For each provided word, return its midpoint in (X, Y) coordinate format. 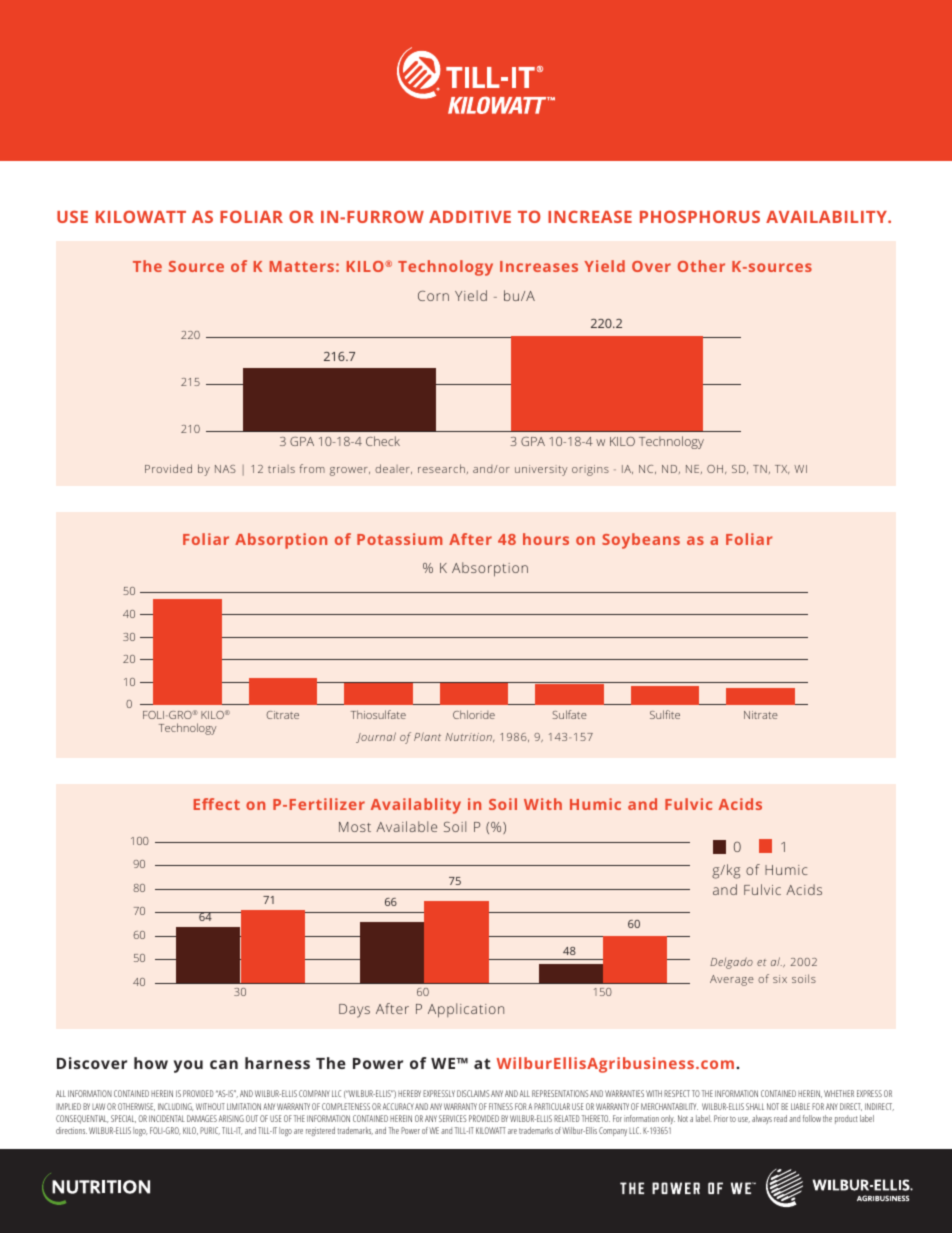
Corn (433, 296)
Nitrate (761, 715)
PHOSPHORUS (700, 216)
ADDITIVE (470, 217)
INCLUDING (176, 1107)
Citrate (282, 715)
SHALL (755, 1106)
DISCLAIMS (473, 1093)
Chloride (474, 714)
